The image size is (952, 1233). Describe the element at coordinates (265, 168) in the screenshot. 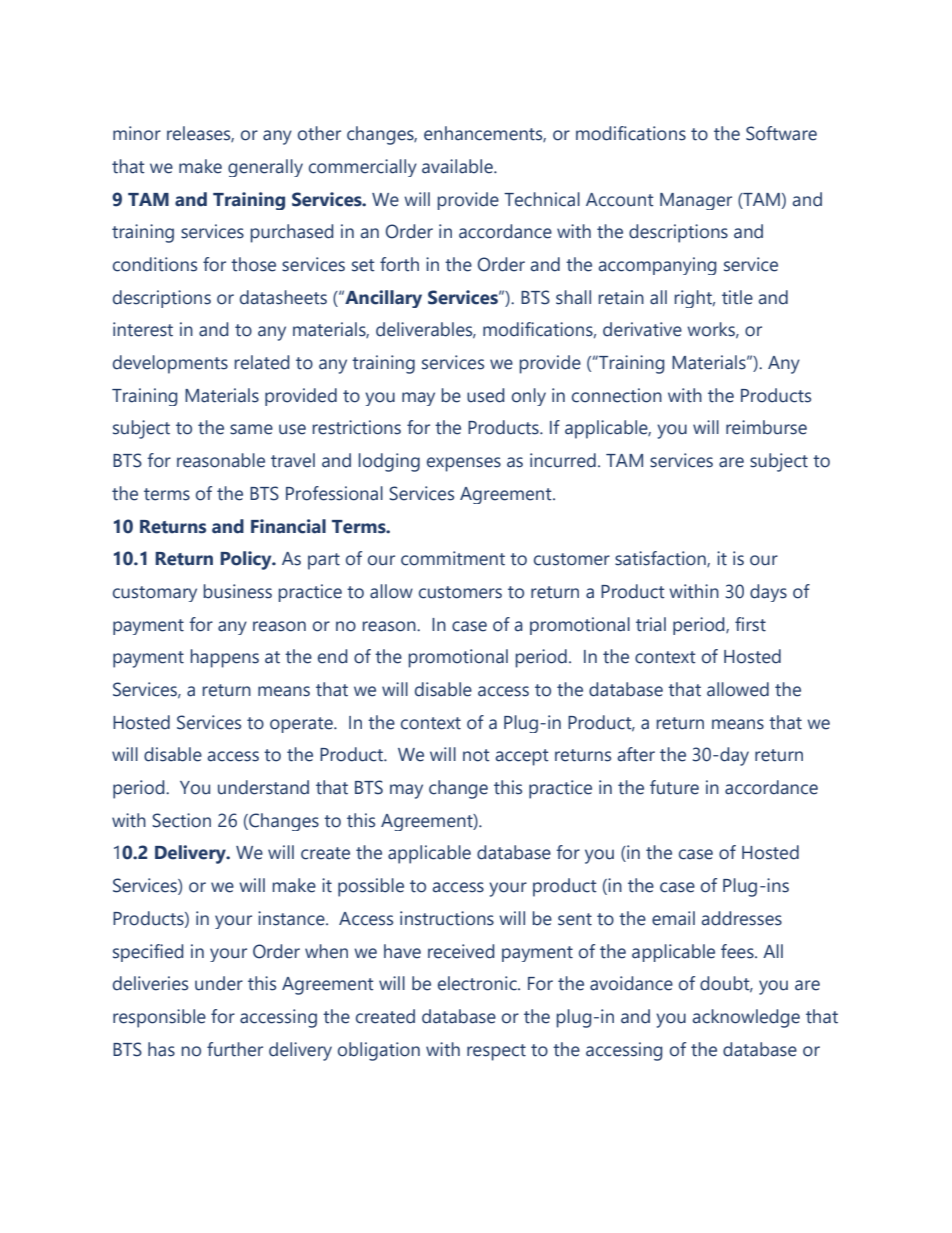

I see `generally` at that location.
